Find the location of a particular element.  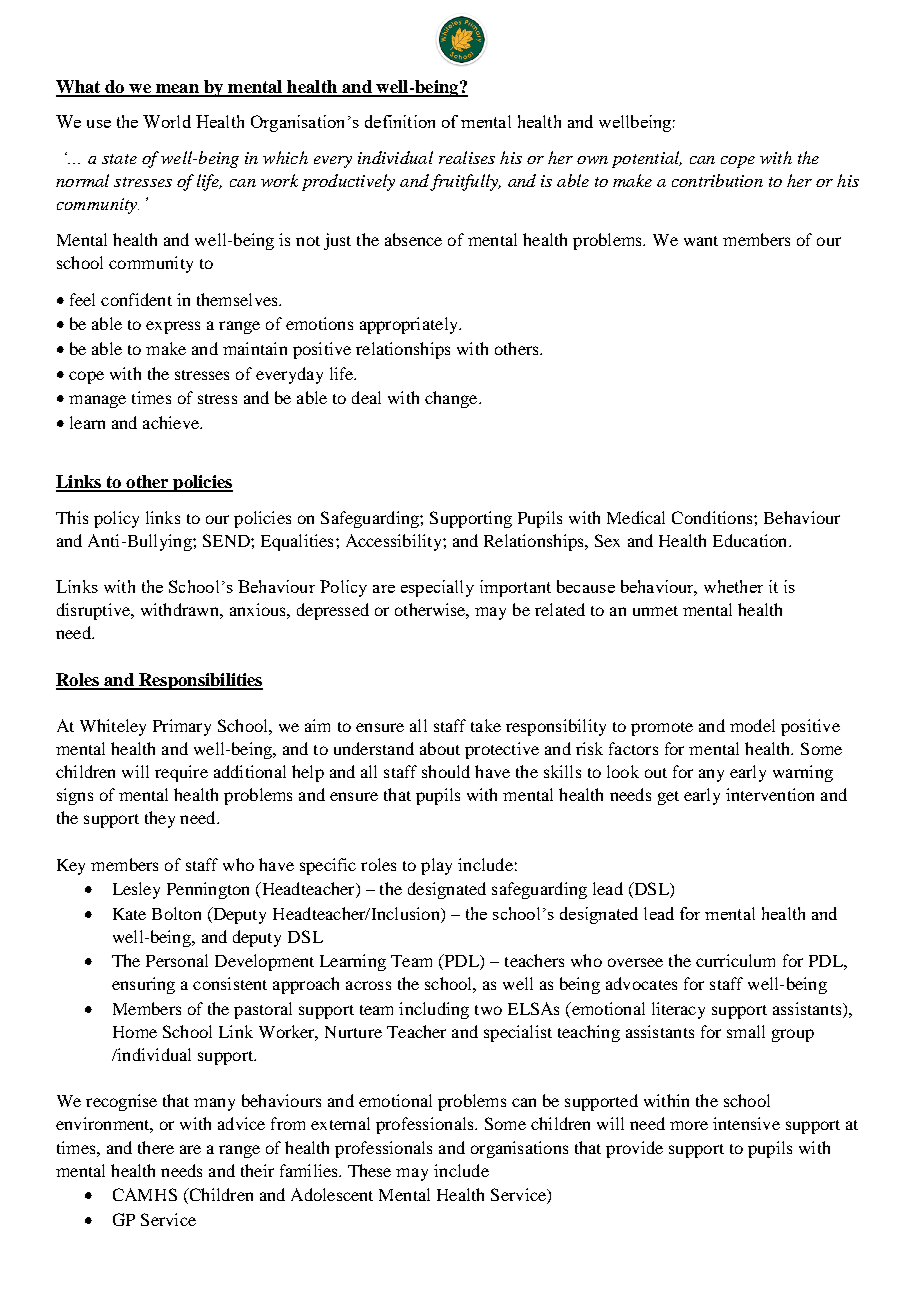

there is located at coordinates (156, 1147).
